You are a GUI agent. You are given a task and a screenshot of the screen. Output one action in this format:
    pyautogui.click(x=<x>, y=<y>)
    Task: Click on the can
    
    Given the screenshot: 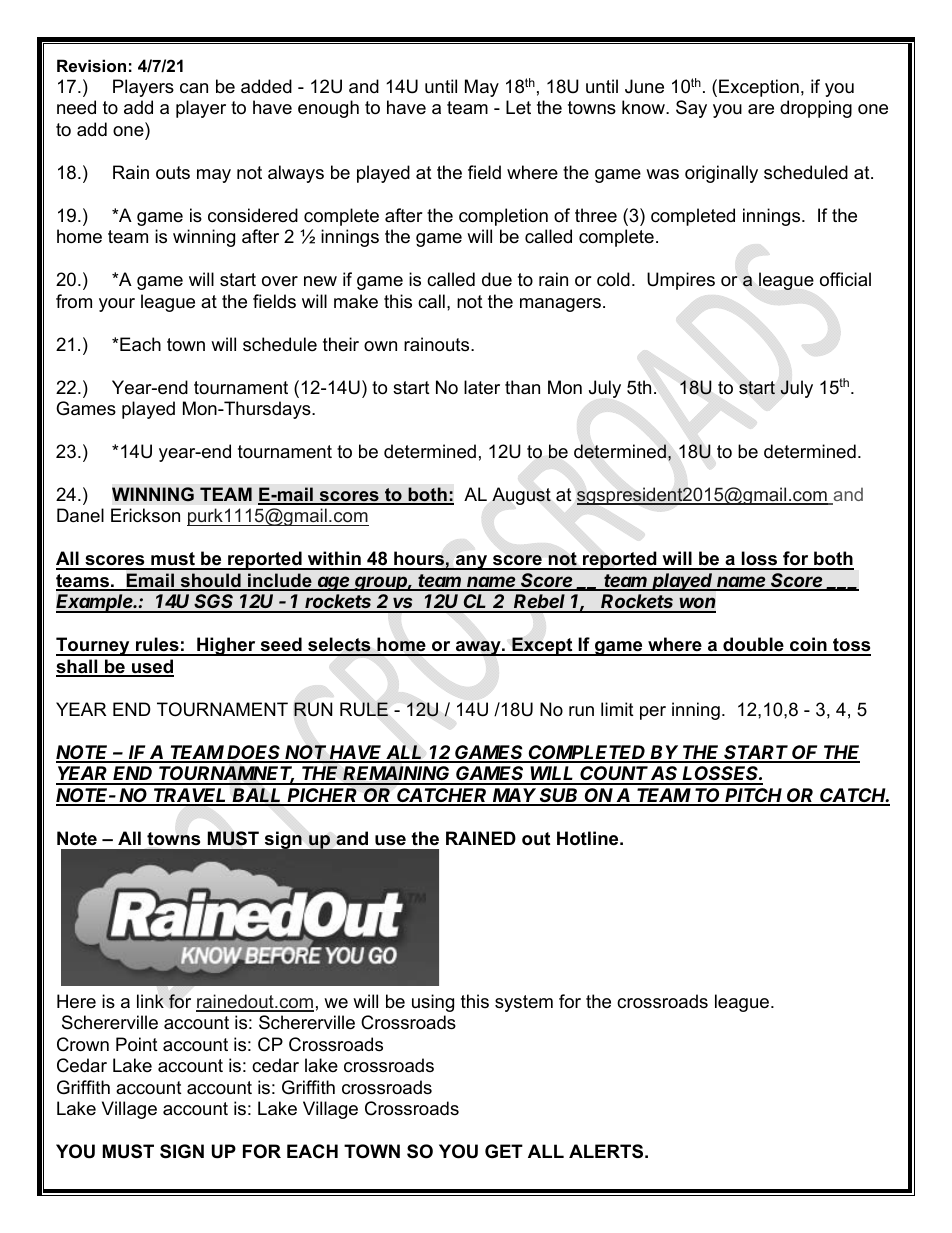 What is the action you would take?
    pyautogui.click(x=194, y=88)
